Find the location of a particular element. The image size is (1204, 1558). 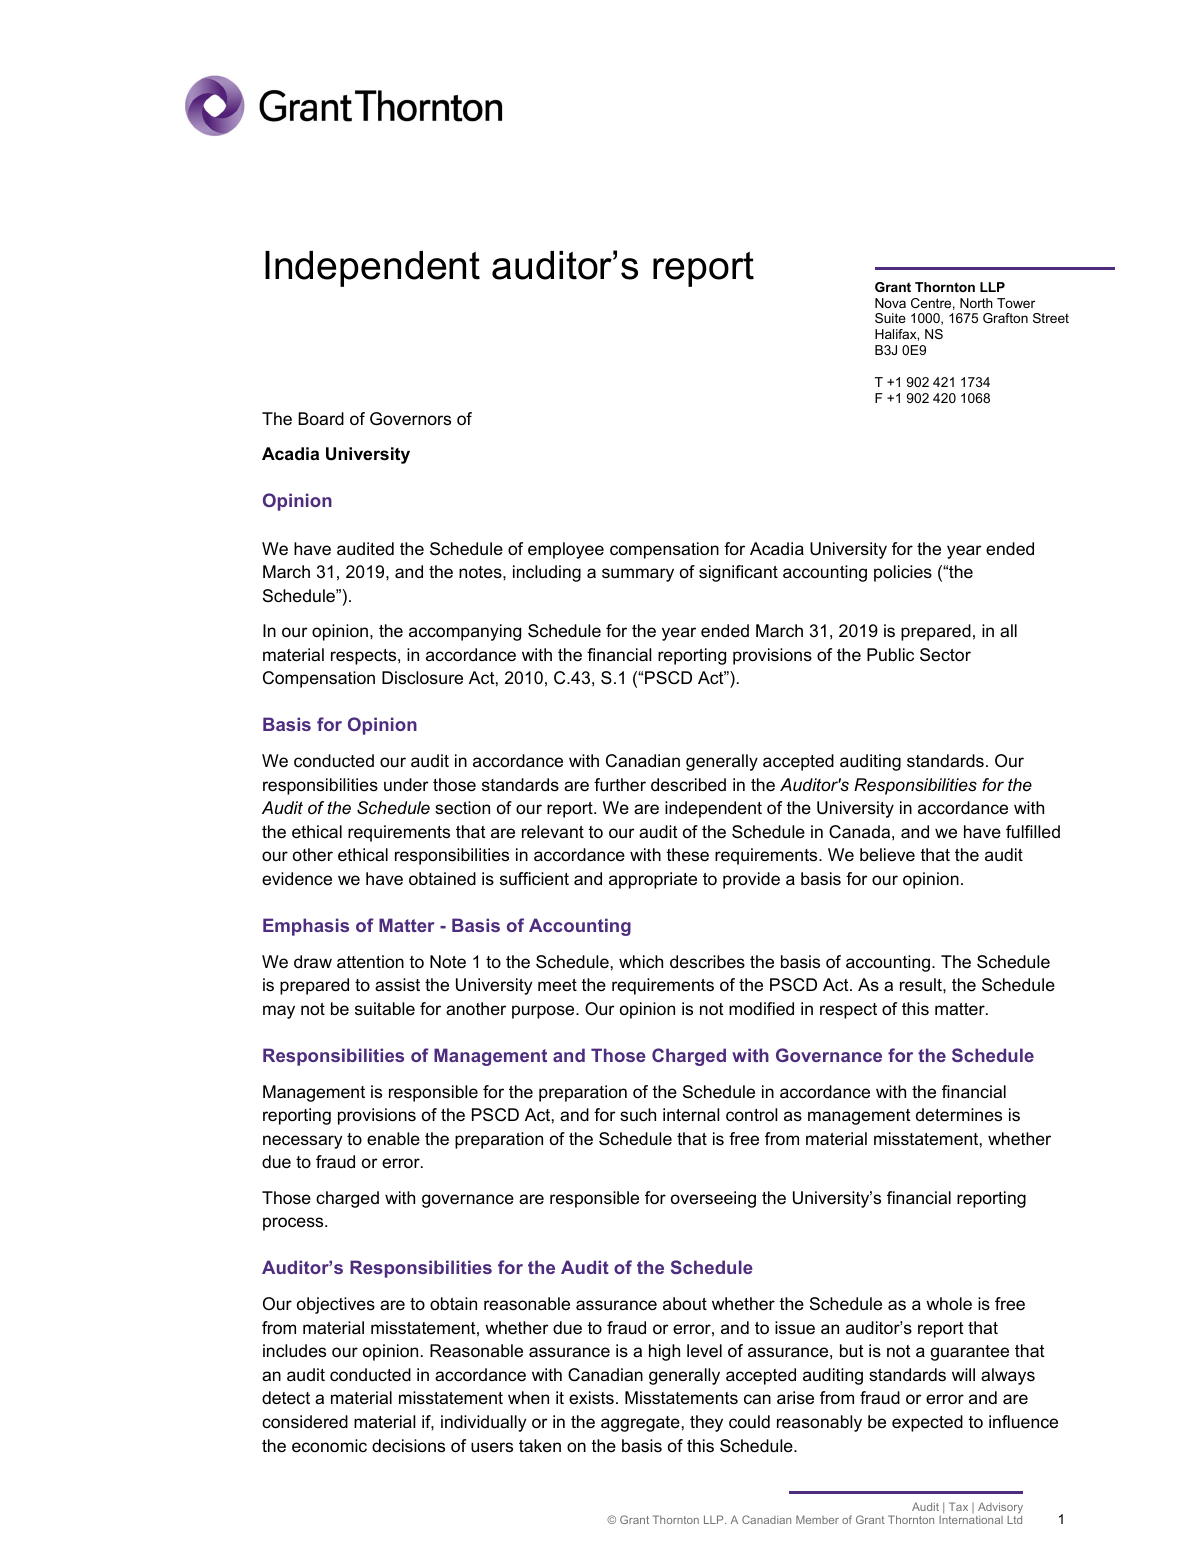

overseeing is located at coordinates (713, 1199).
